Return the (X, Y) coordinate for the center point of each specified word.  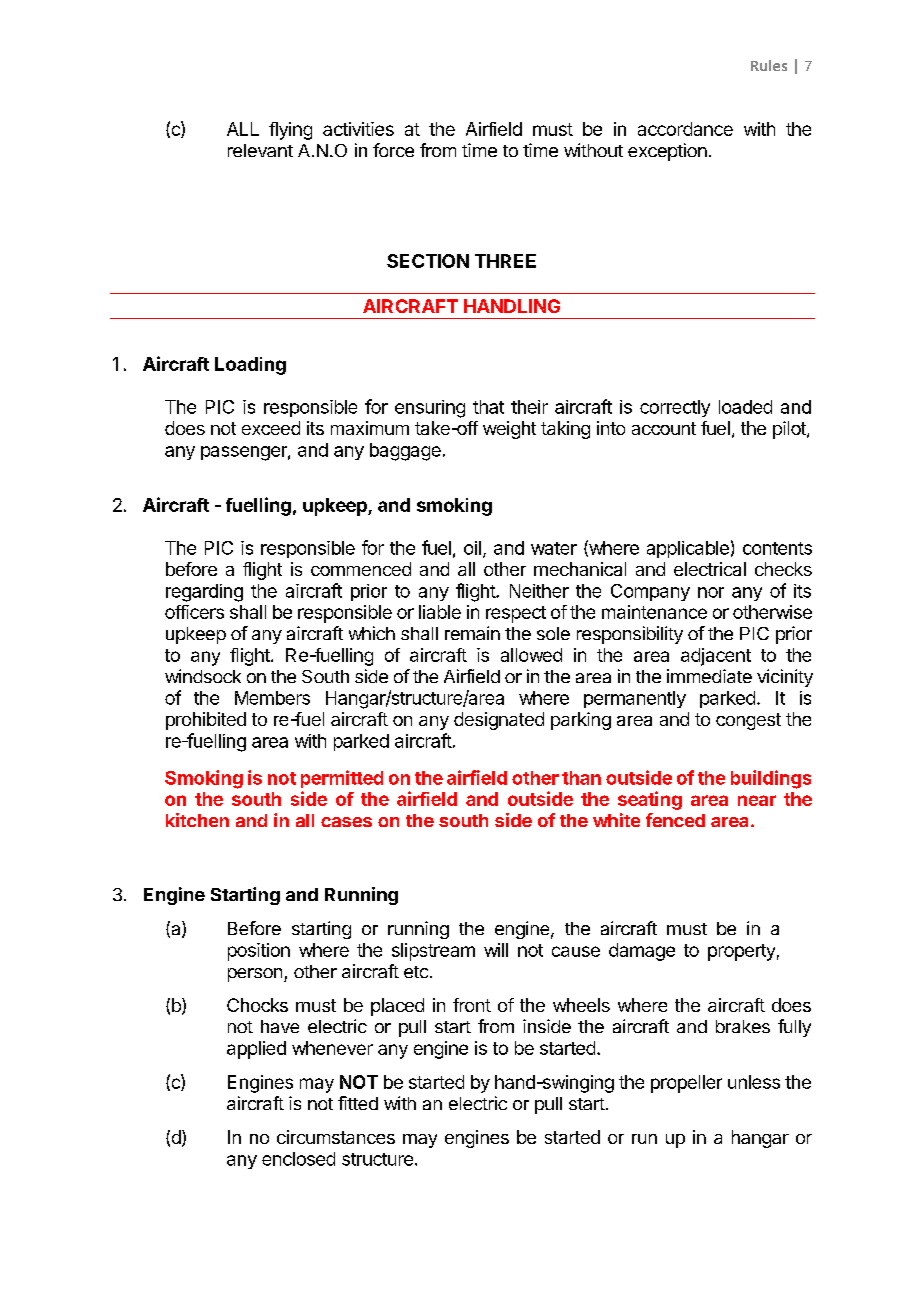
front (472, 1005)
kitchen (197, 820)
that (488, 407)
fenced (675, 820)
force (393, 150)
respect (516, 614)
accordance (685, 129)
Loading (250, 366)
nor (711, 592)
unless (754, 1082)
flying (290, 131)
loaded (745, 407)
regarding (204, 593)
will (496, 950)
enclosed (298, 1159)
